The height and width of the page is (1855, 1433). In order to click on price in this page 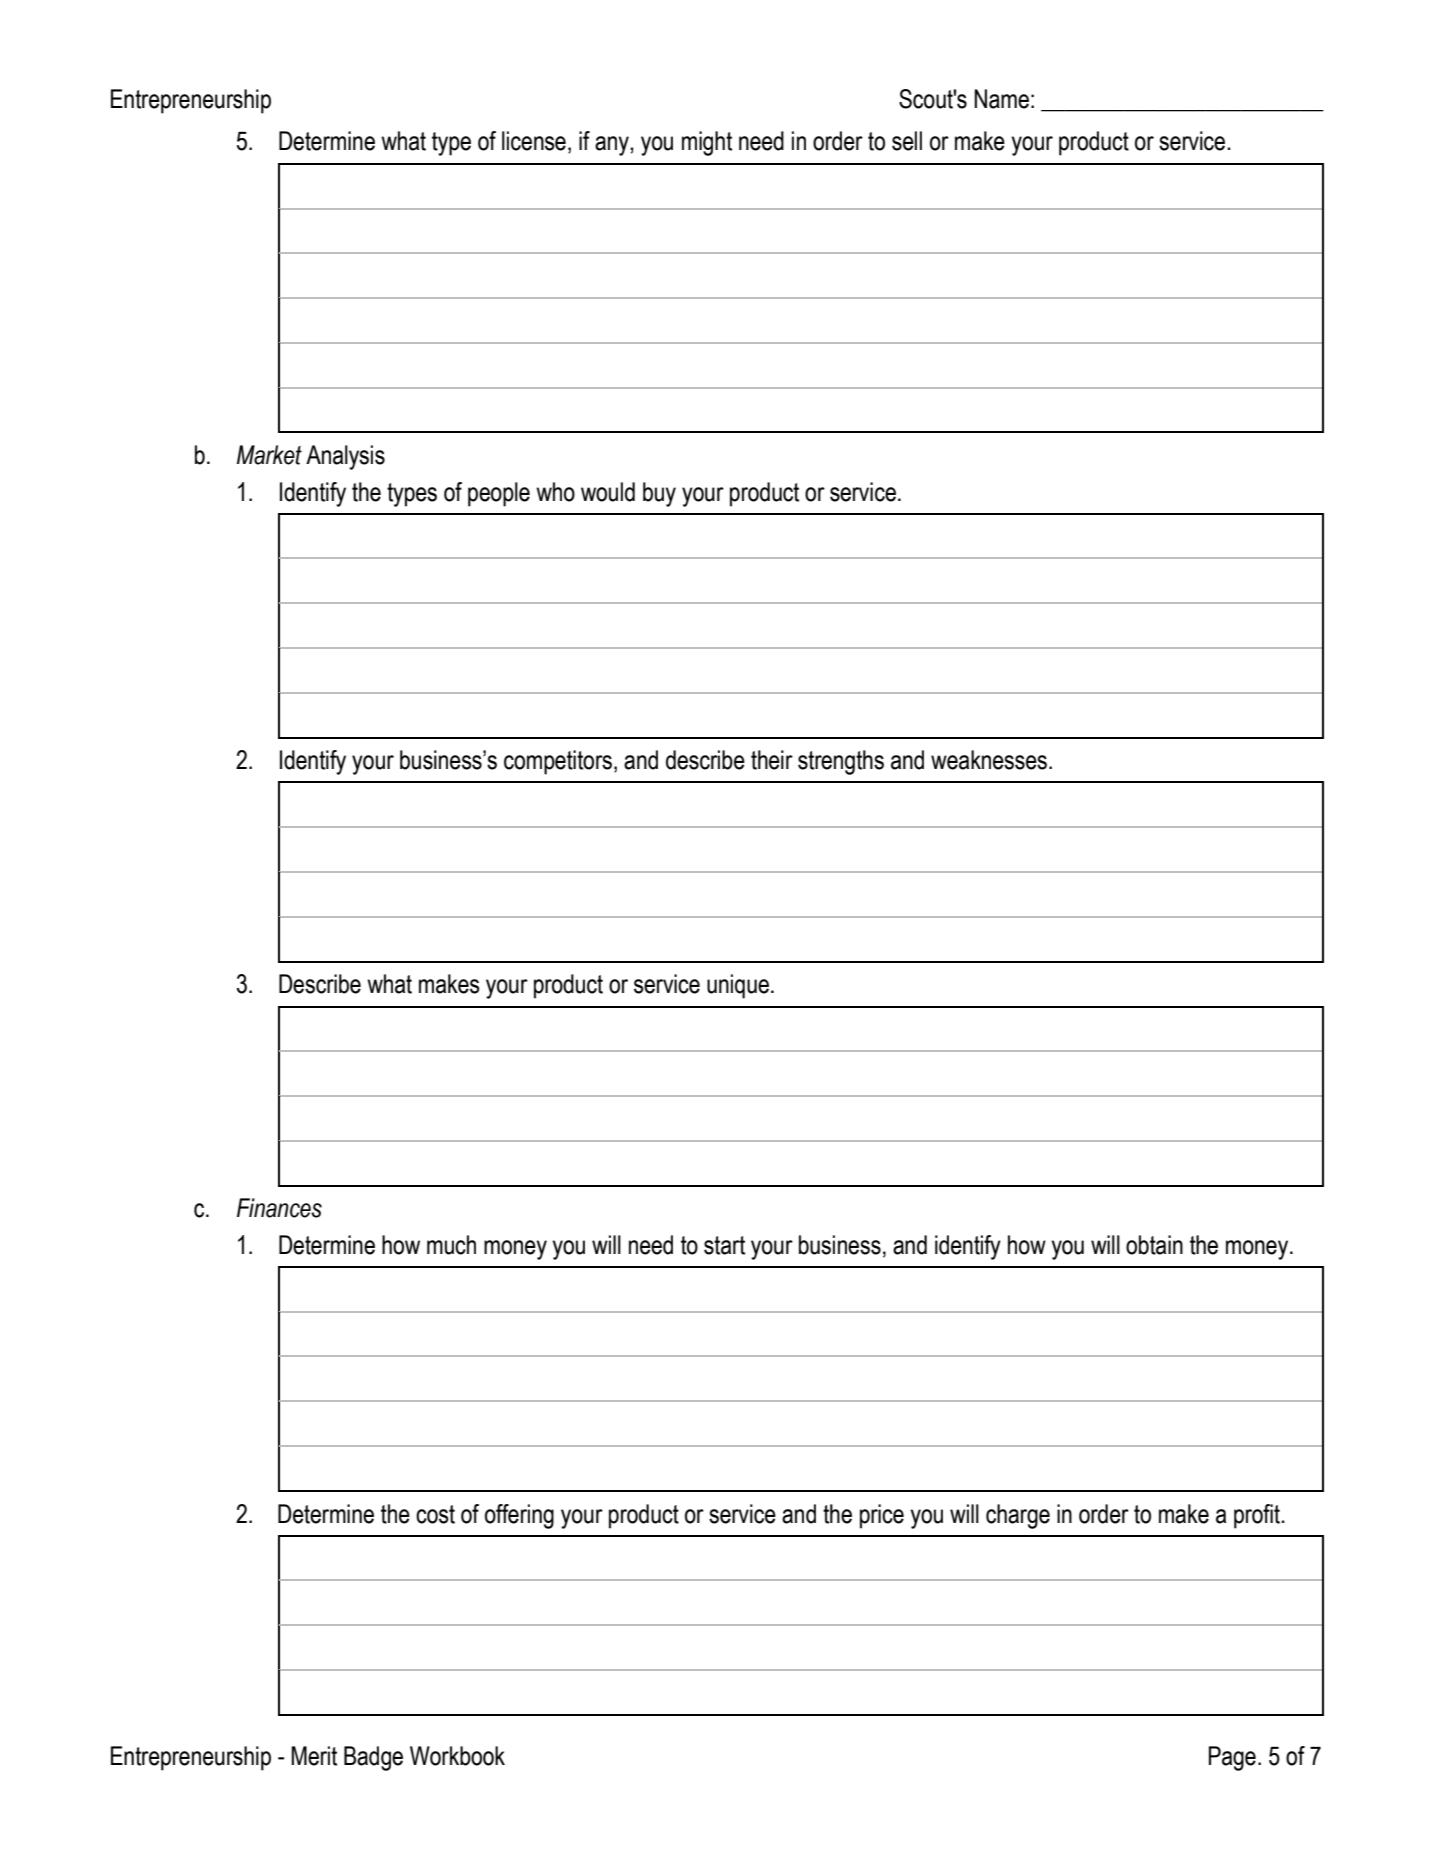, I will do `click(882, 1516)`.
